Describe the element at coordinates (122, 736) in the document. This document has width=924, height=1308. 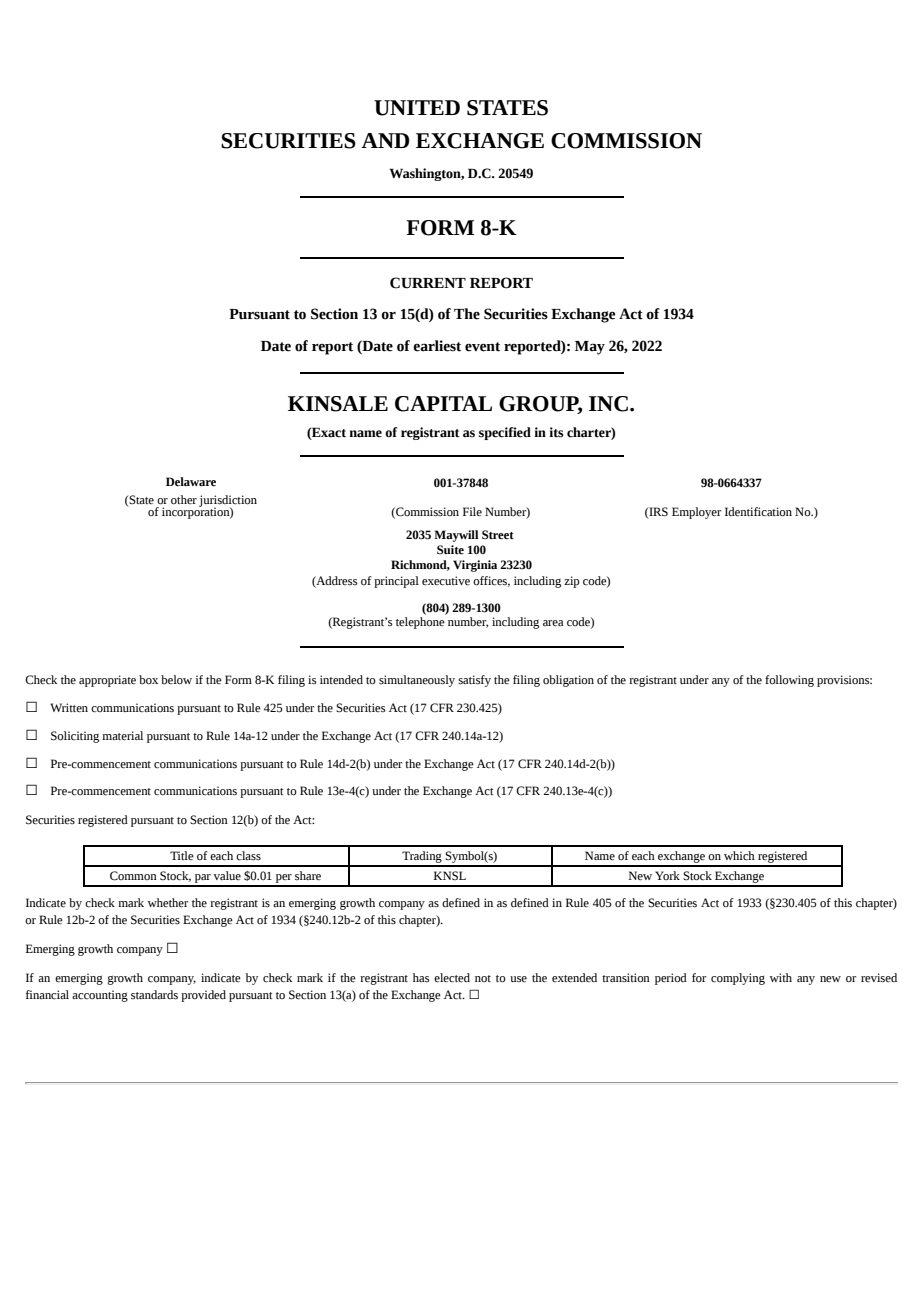
I see `material` at that location.
